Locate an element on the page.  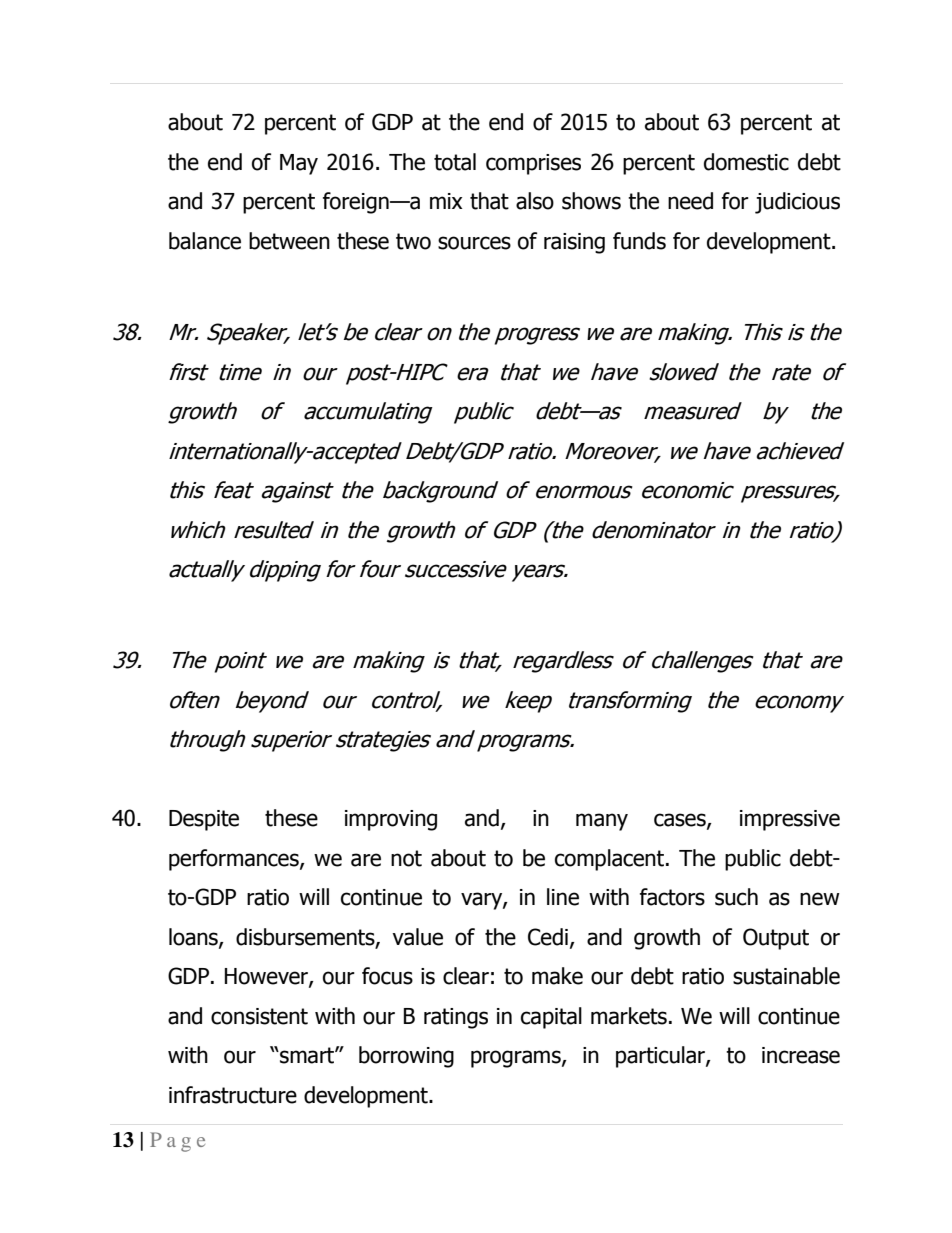
domestic is located at coordinates (746, 162).
